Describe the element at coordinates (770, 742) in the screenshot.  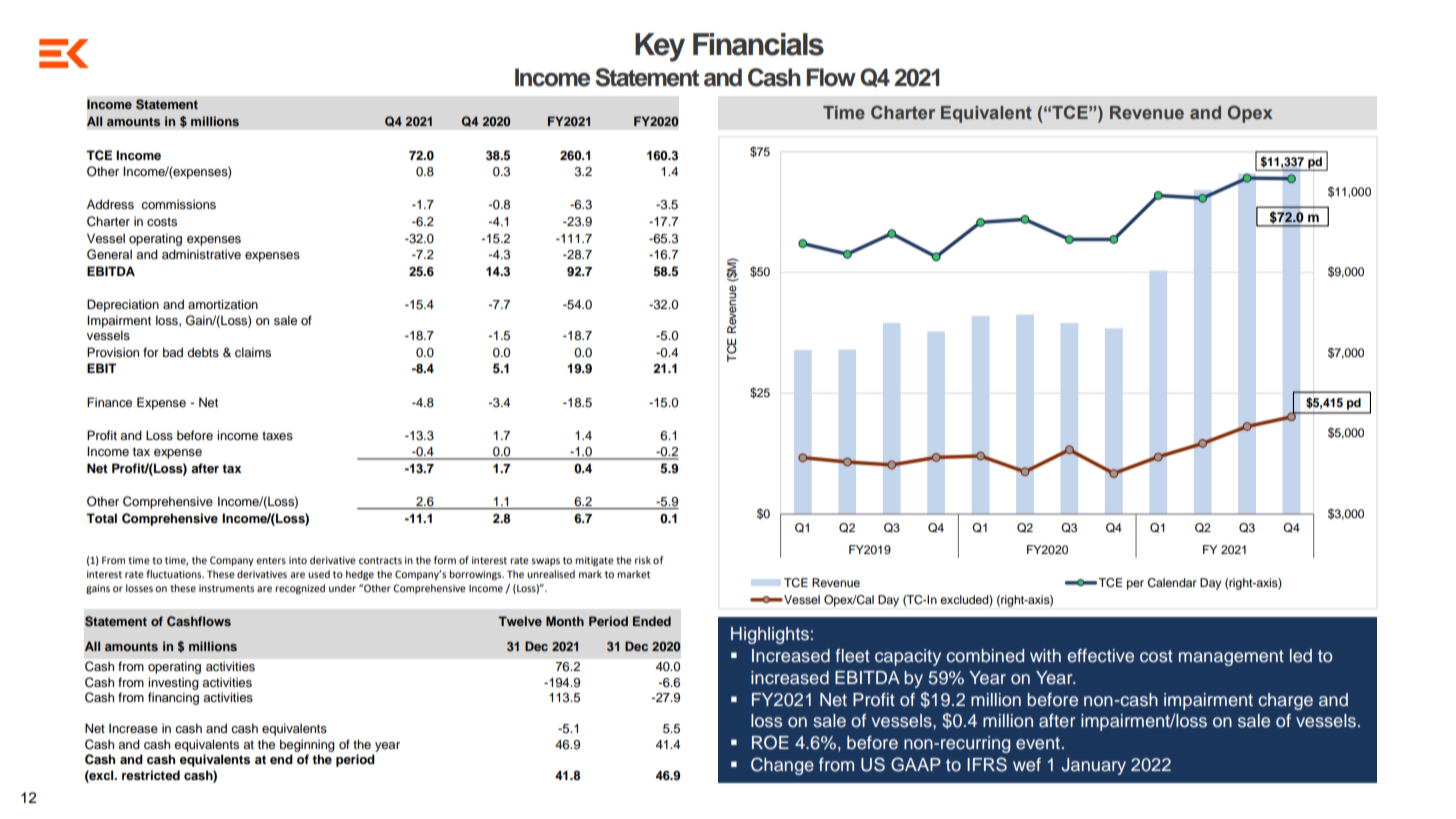
I see `ROE` at that location.
